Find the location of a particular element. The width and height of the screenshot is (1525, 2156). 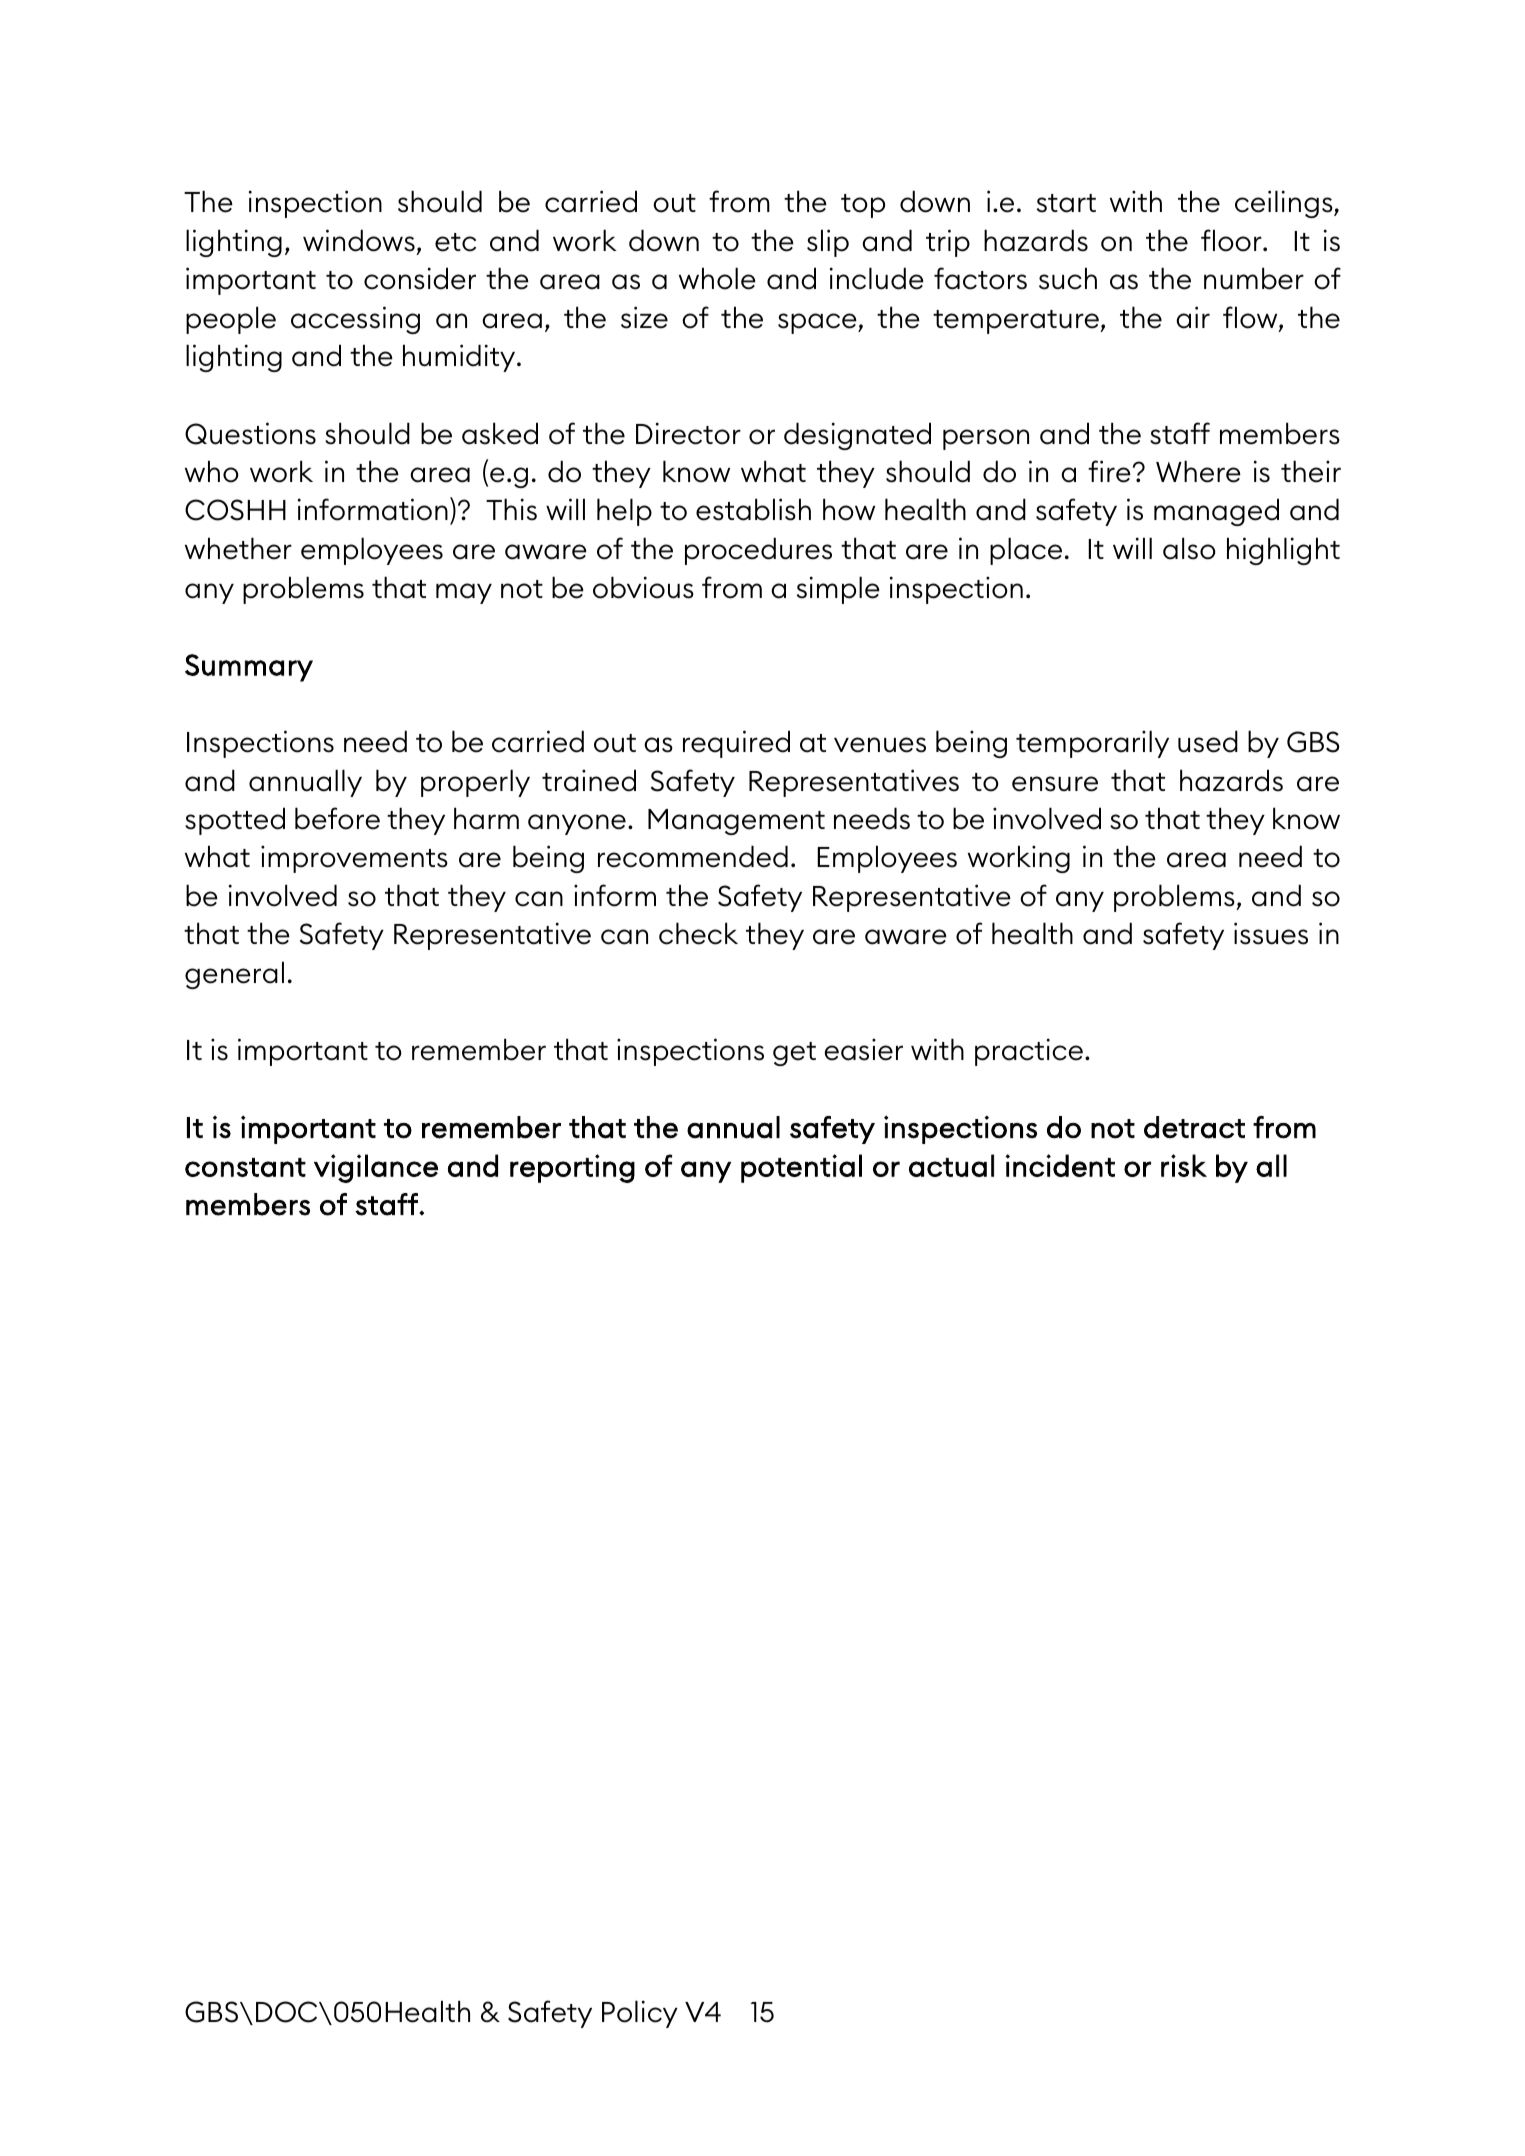

floor is located at coordinates (1232, 240).
